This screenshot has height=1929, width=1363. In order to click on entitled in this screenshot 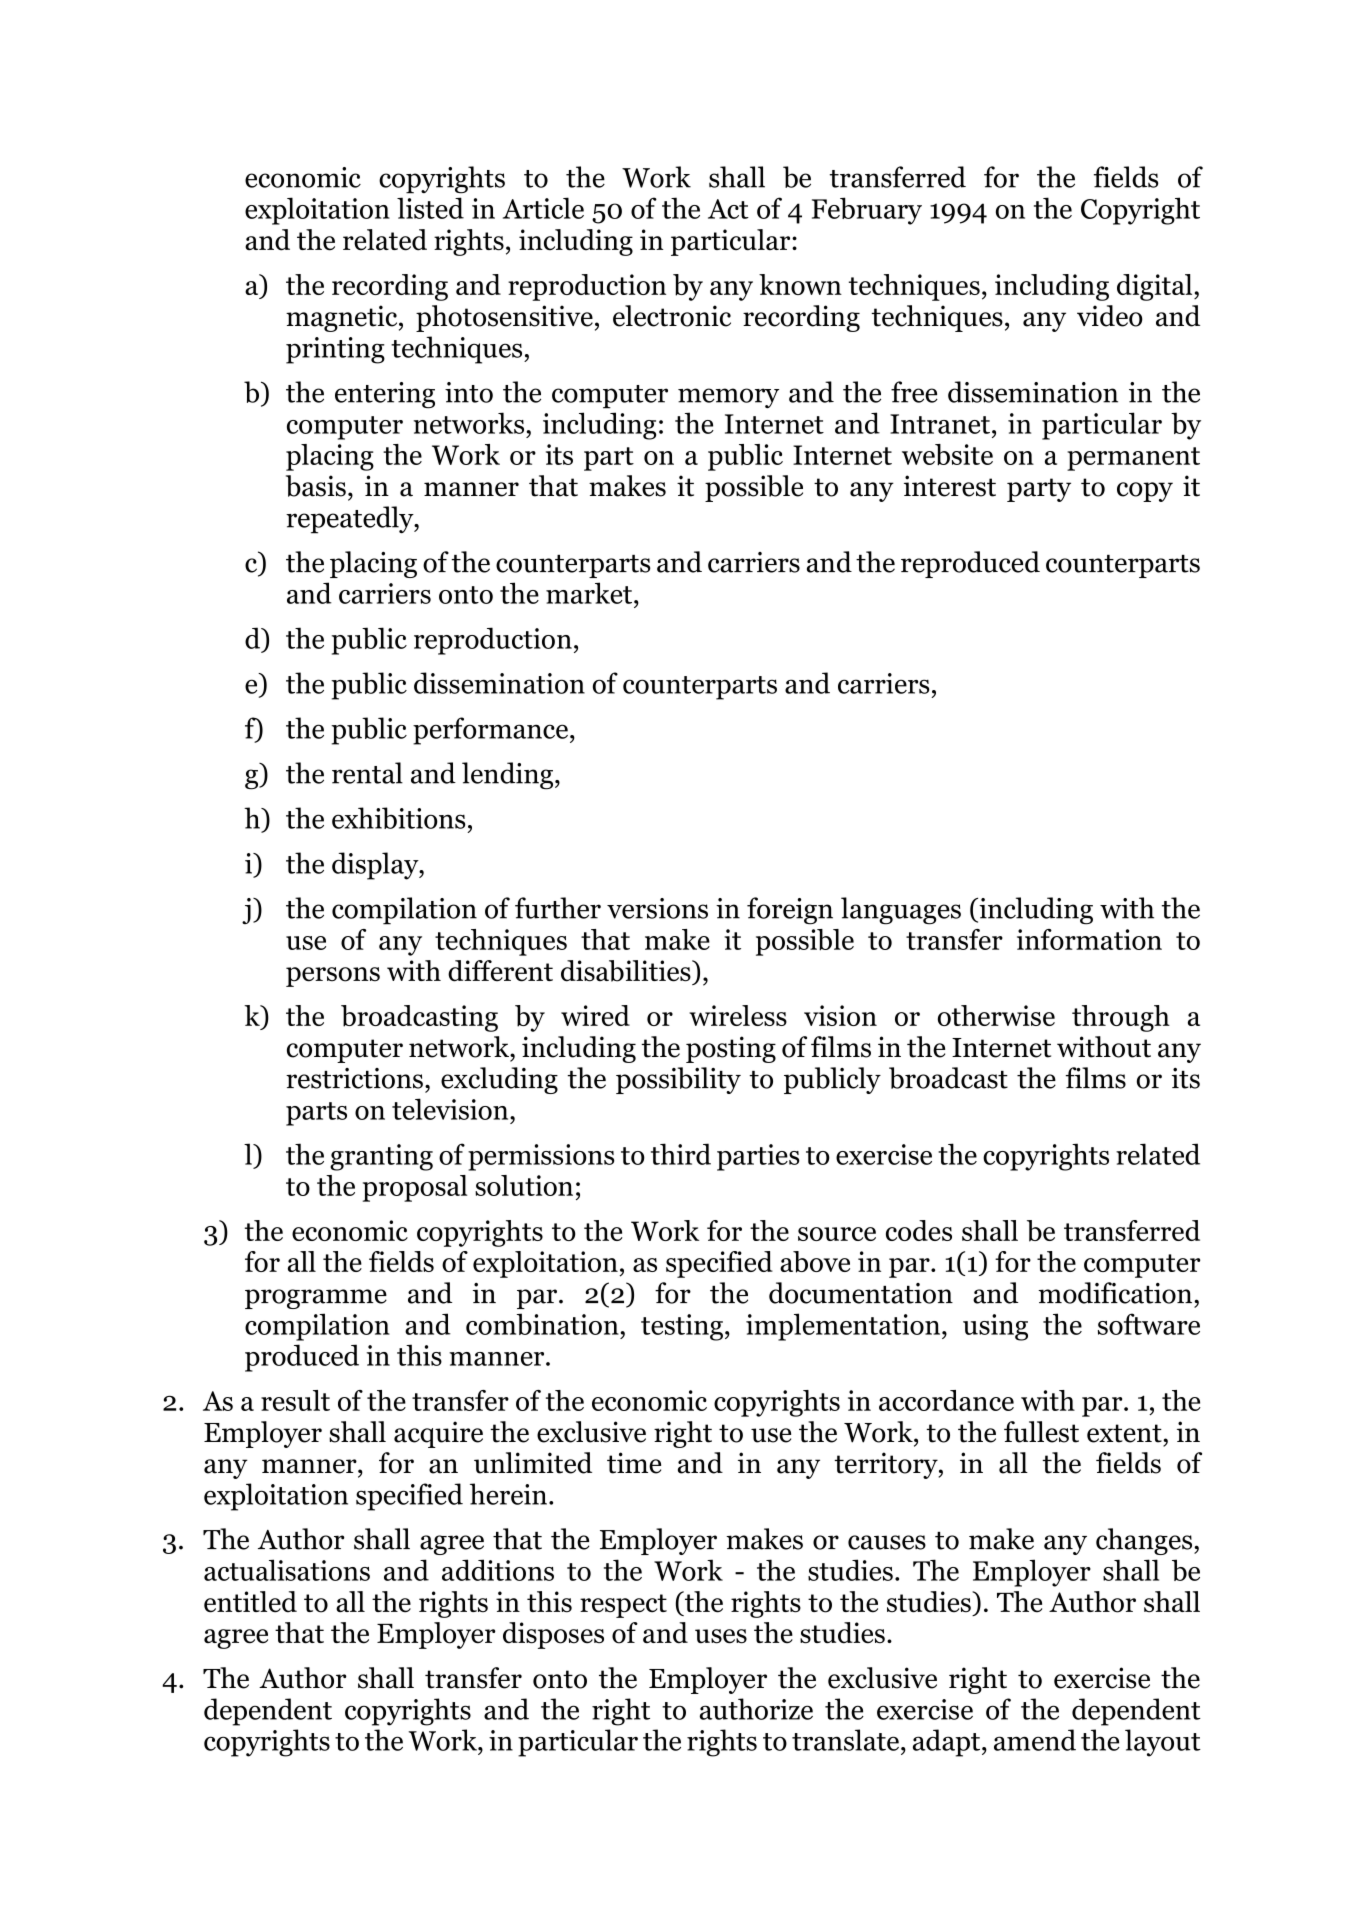, I will do `click(250, 1602)`.
